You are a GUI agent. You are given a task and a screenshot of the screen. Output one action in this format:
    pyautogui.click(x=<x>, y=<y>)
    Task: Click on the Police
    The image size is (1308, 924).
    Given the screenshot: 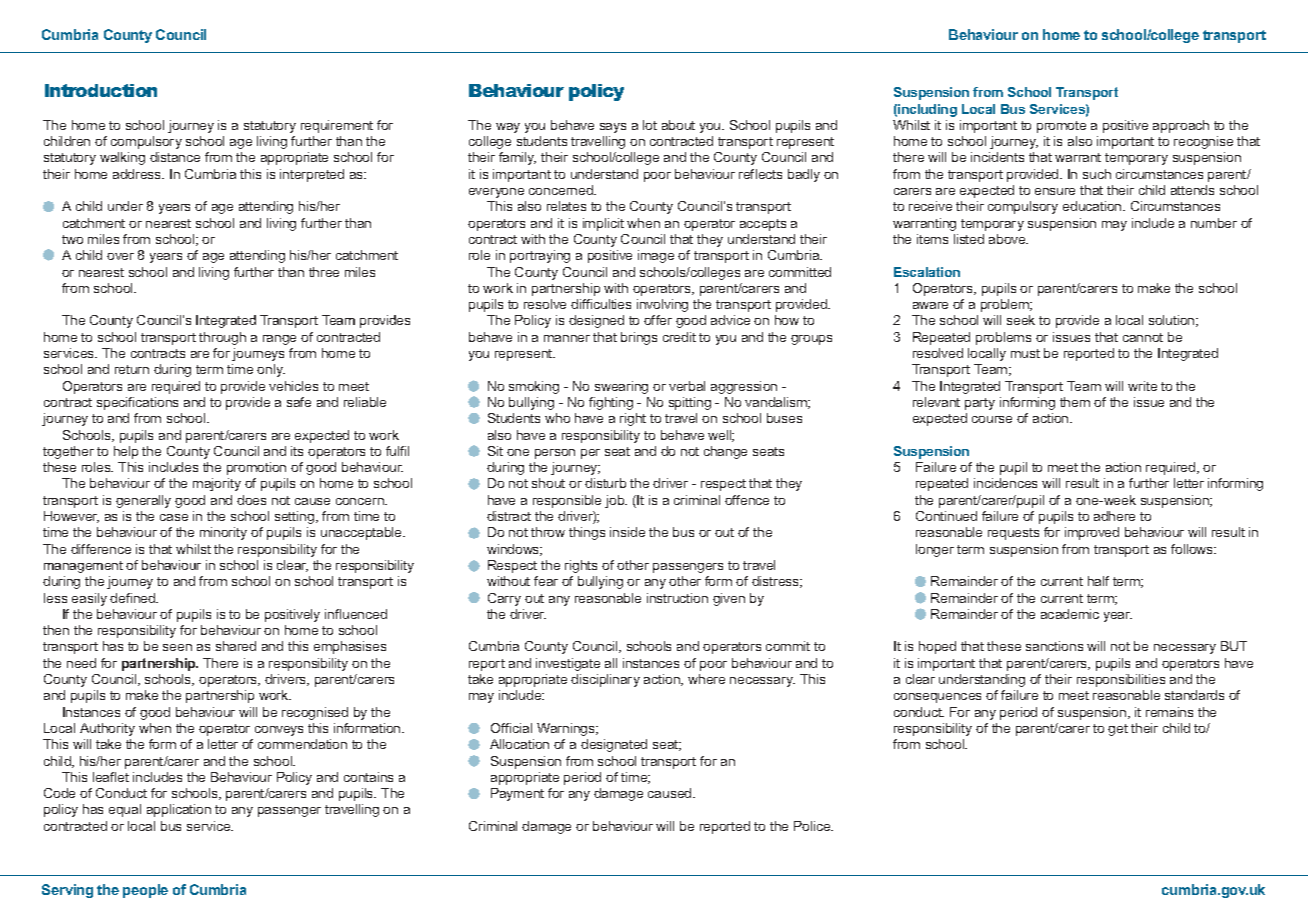 What is the action you would take?
    pyautogui.click(x=813, y=826)
